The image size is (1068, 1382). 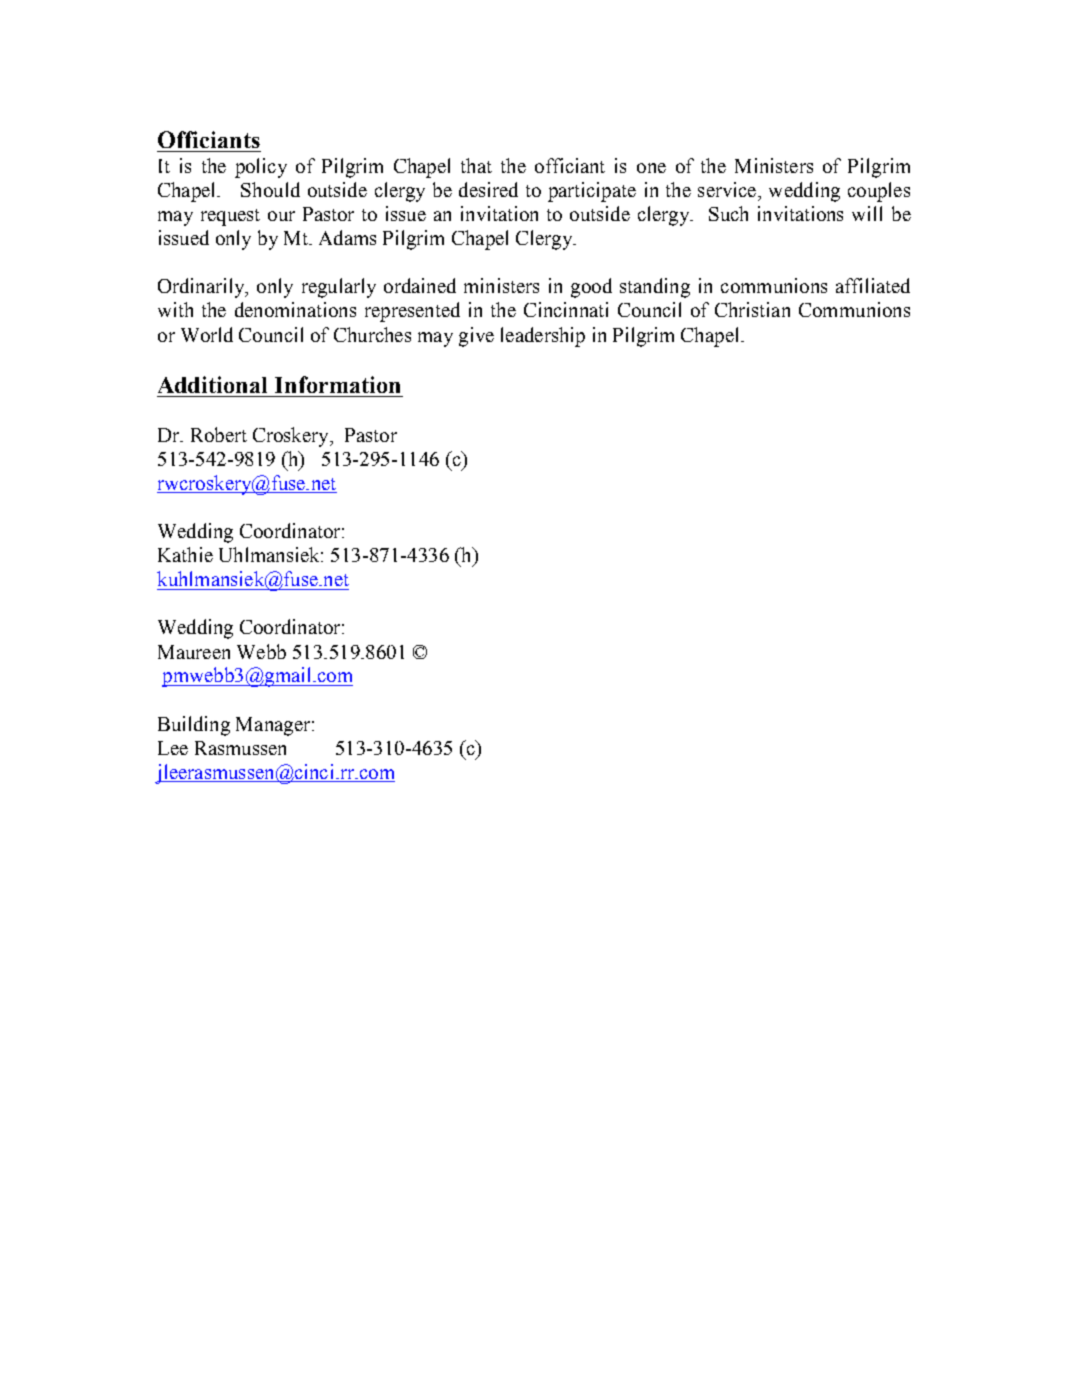 I want to click on leadership, so click(x=543, y=337).
